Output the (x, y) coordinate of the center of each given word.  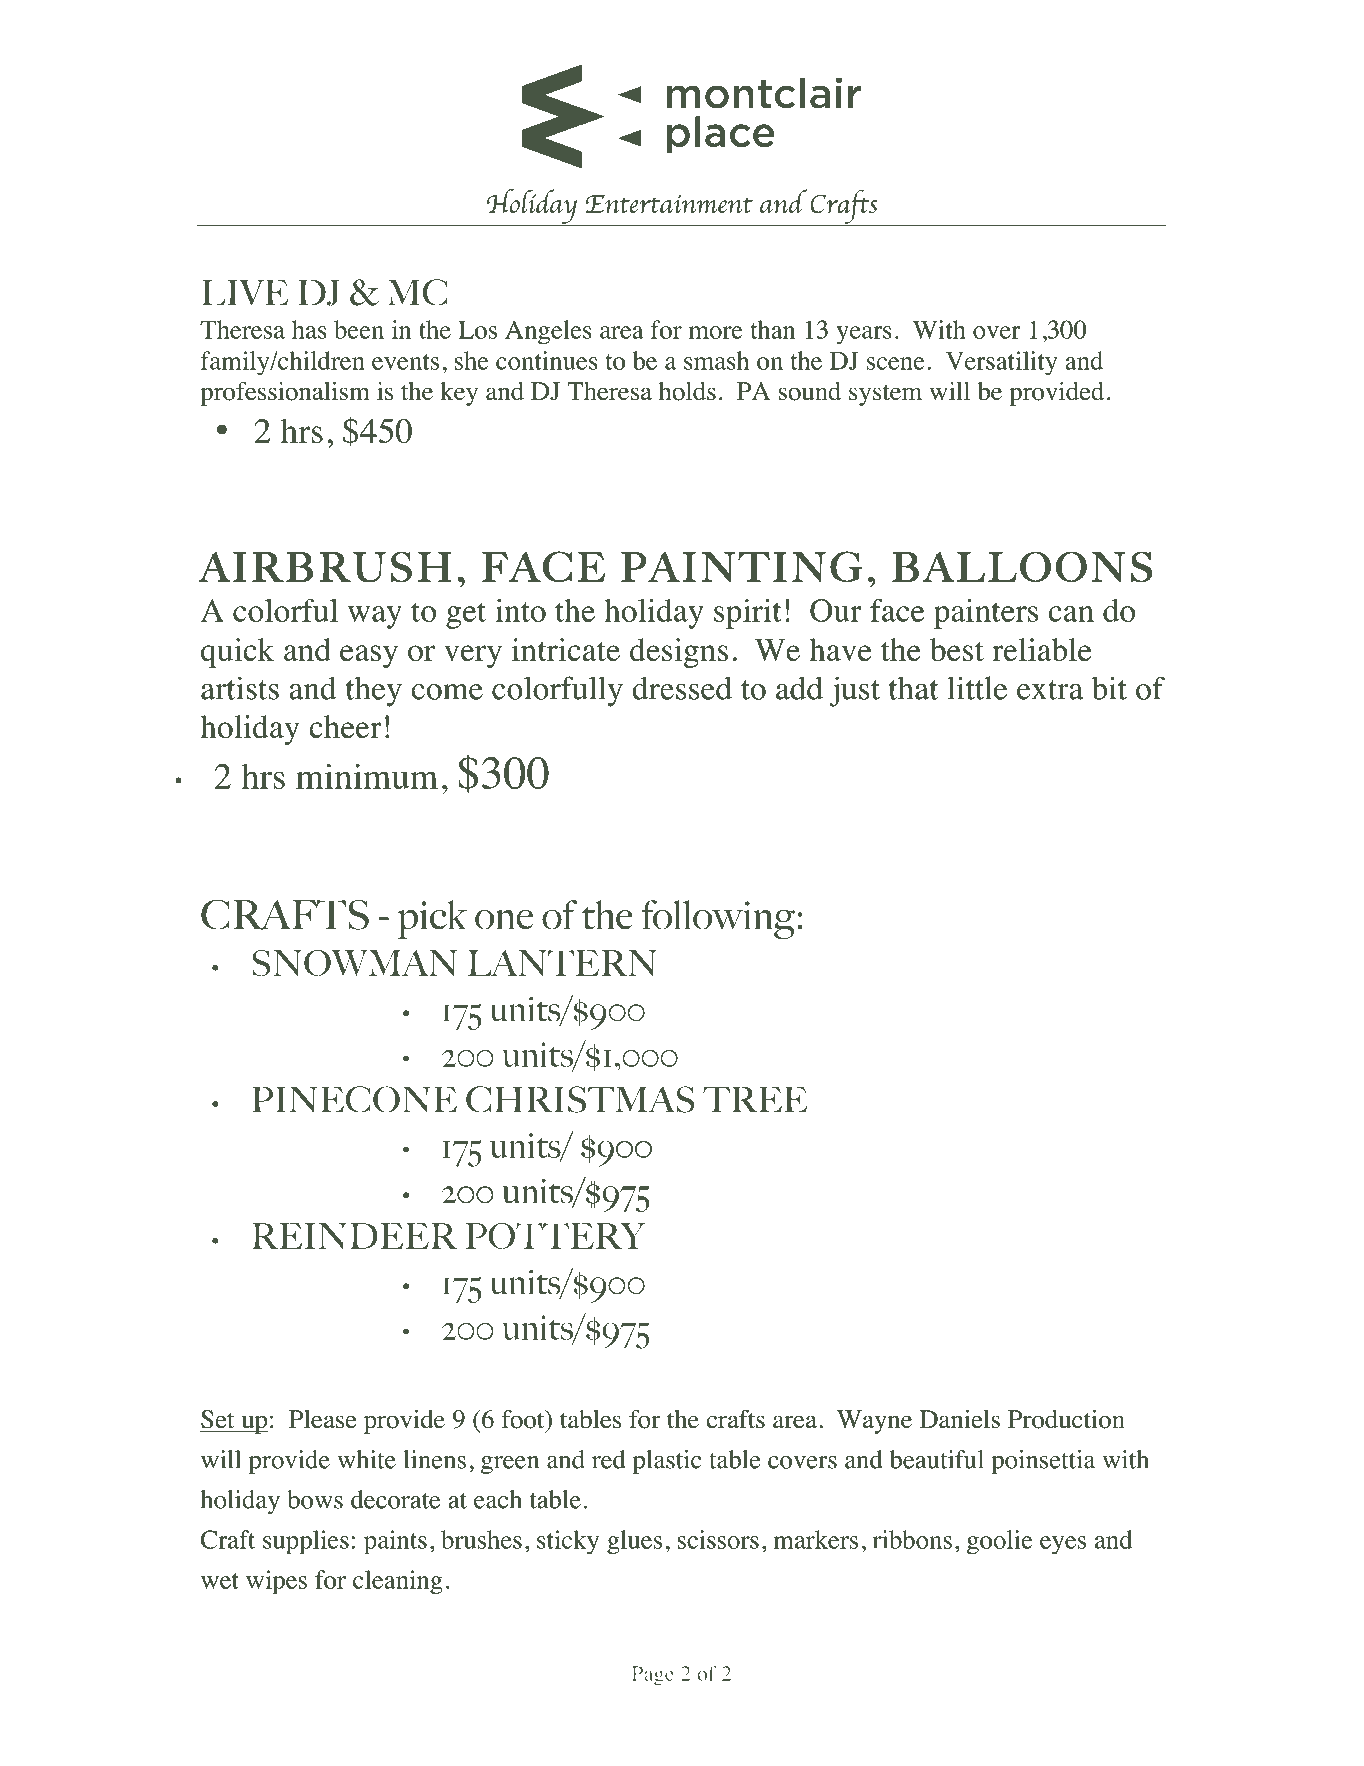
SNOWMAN (355, 963)
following (718, 920)
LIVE (245, 293)
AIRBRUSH (324, 567)
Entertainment (669, 204)
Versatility (1002, 363)
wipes (276, 1582)
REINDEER (354, 1236)
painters (986, 614)
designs (679, 653)
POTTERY (555, 1236)
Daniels (960, 1419)
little (977, 688)
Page (653, 1676)
